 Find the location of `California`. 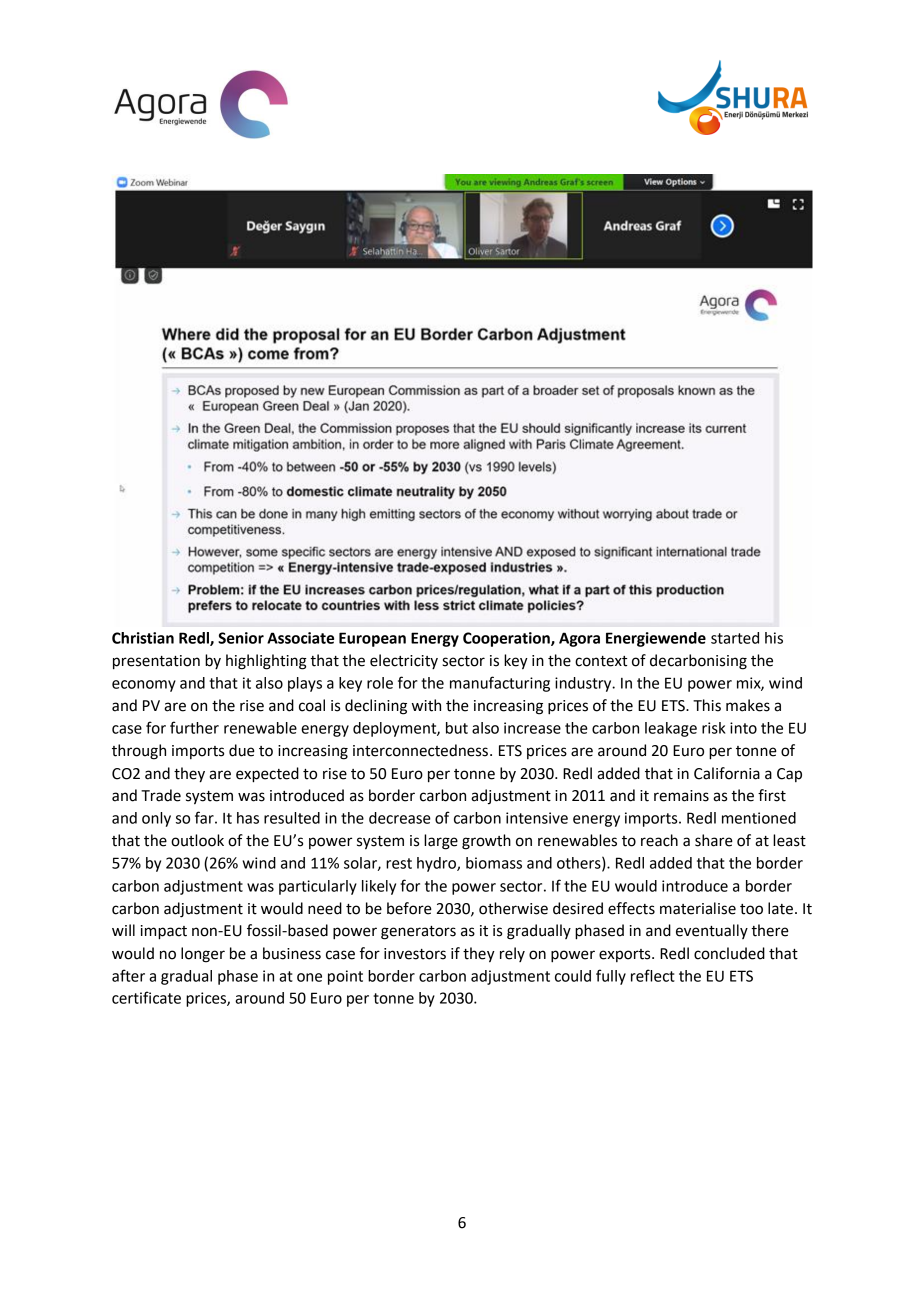

California is located at coordinates (727, 773).
